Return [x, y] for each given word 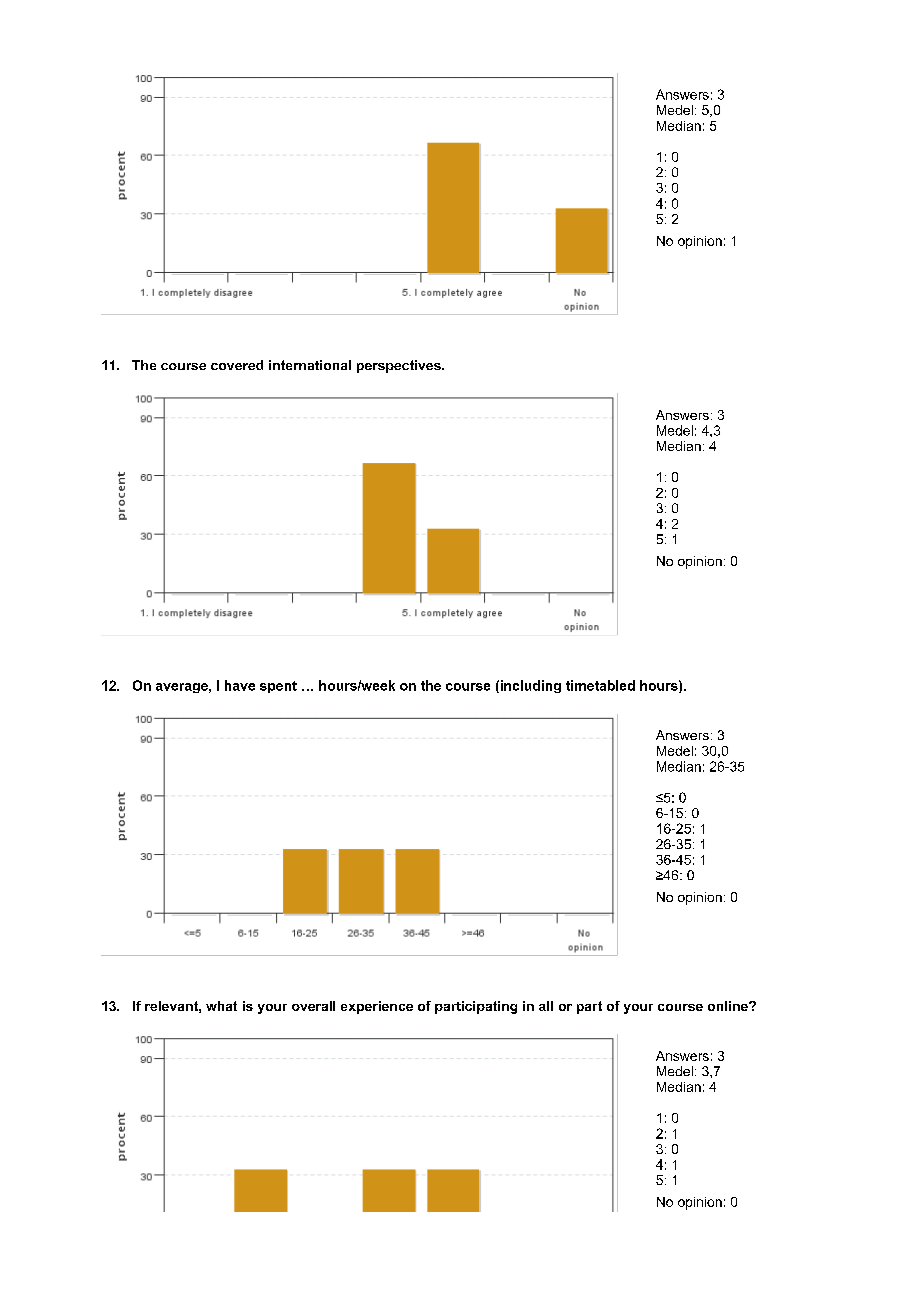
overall [313, 1006]
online [729, 1006]
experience [377, 1007]
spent [278, 687]
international [310, 365]
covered [237, 365]
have [240, 685]
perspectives [400, 366]
